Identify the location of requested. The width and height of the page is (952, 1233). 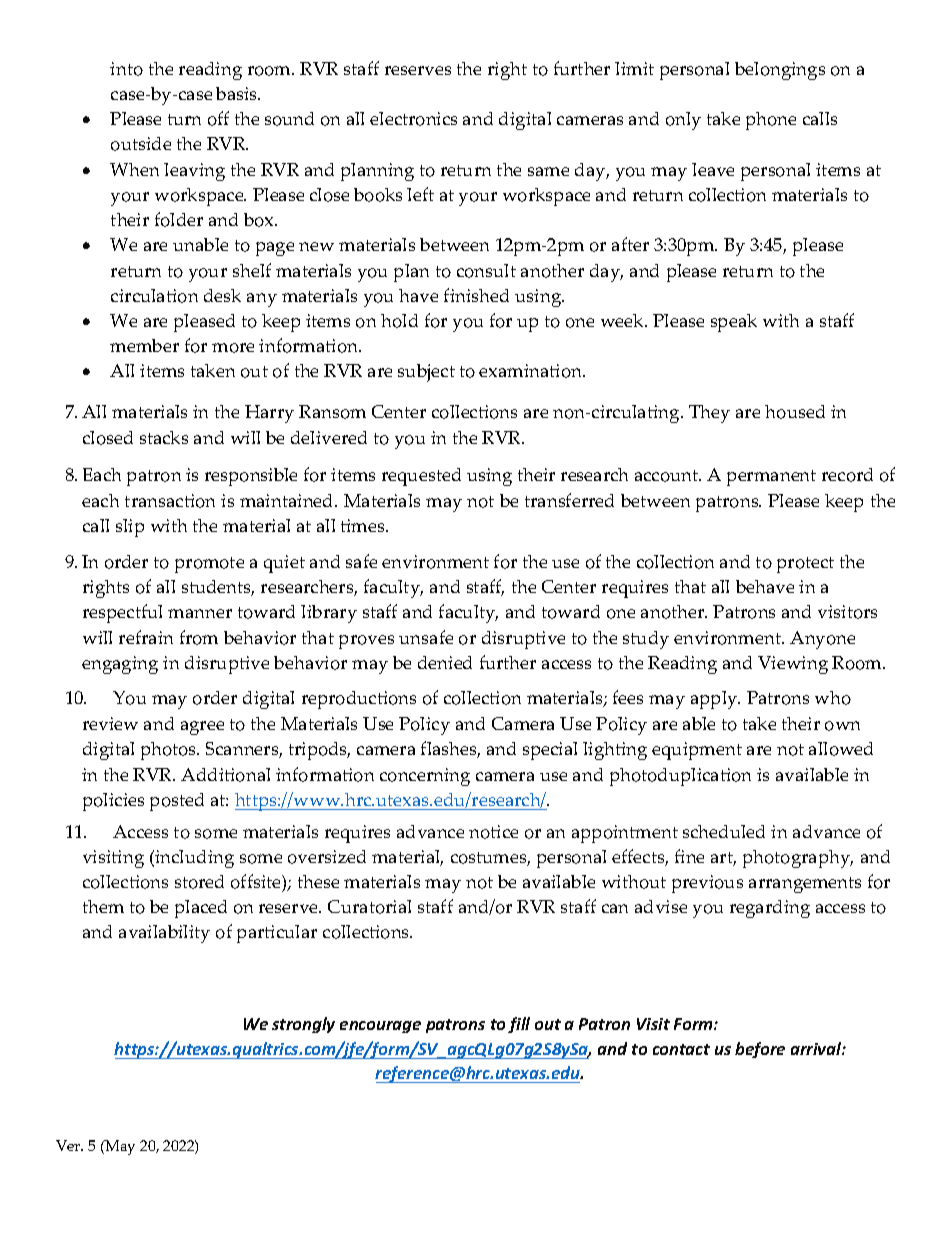
(421, 477).
